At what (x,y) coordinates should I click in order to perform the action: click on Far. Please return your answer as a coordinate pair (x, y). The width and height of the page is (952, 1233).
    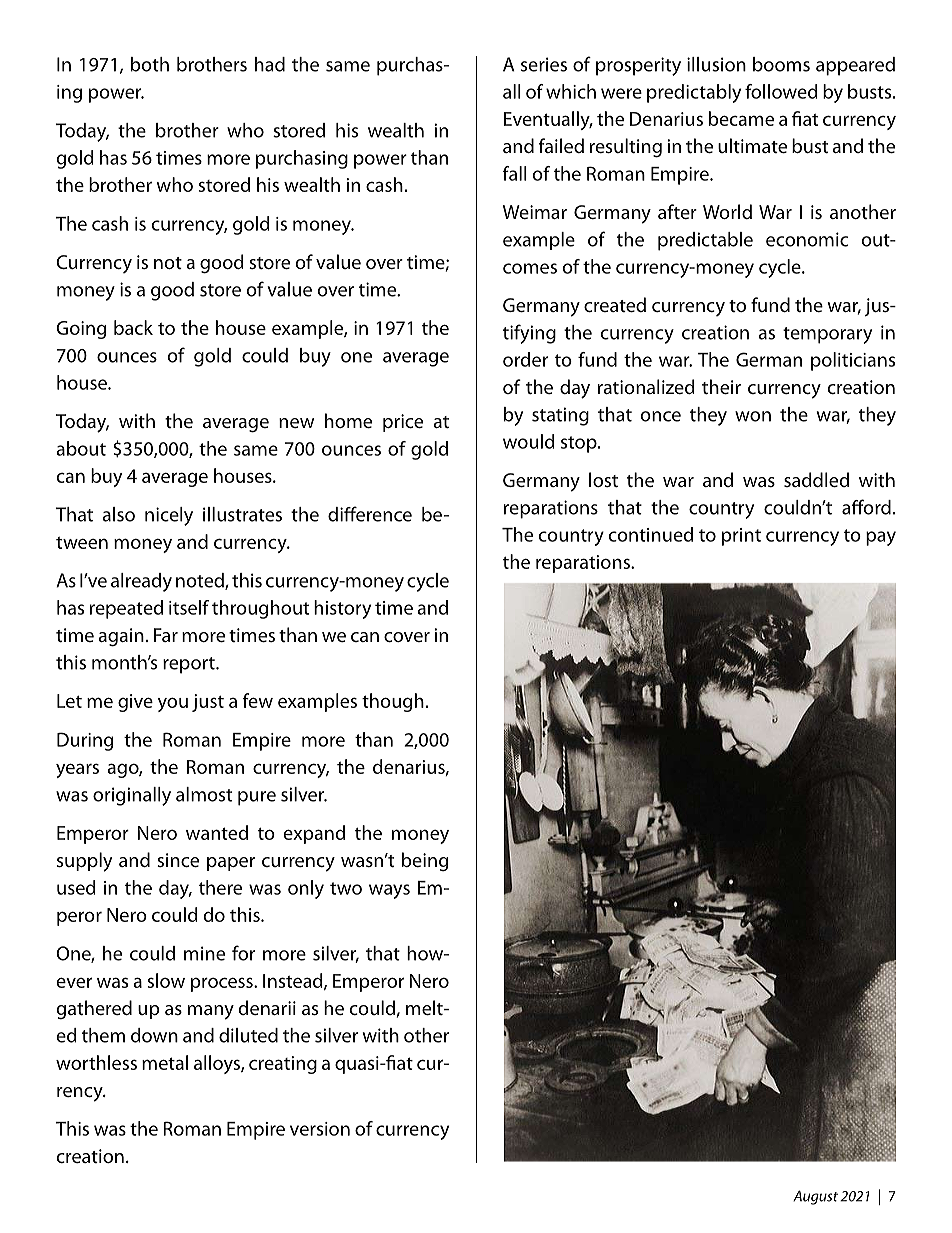
    Looking at the image, I should click on (166, 635).
